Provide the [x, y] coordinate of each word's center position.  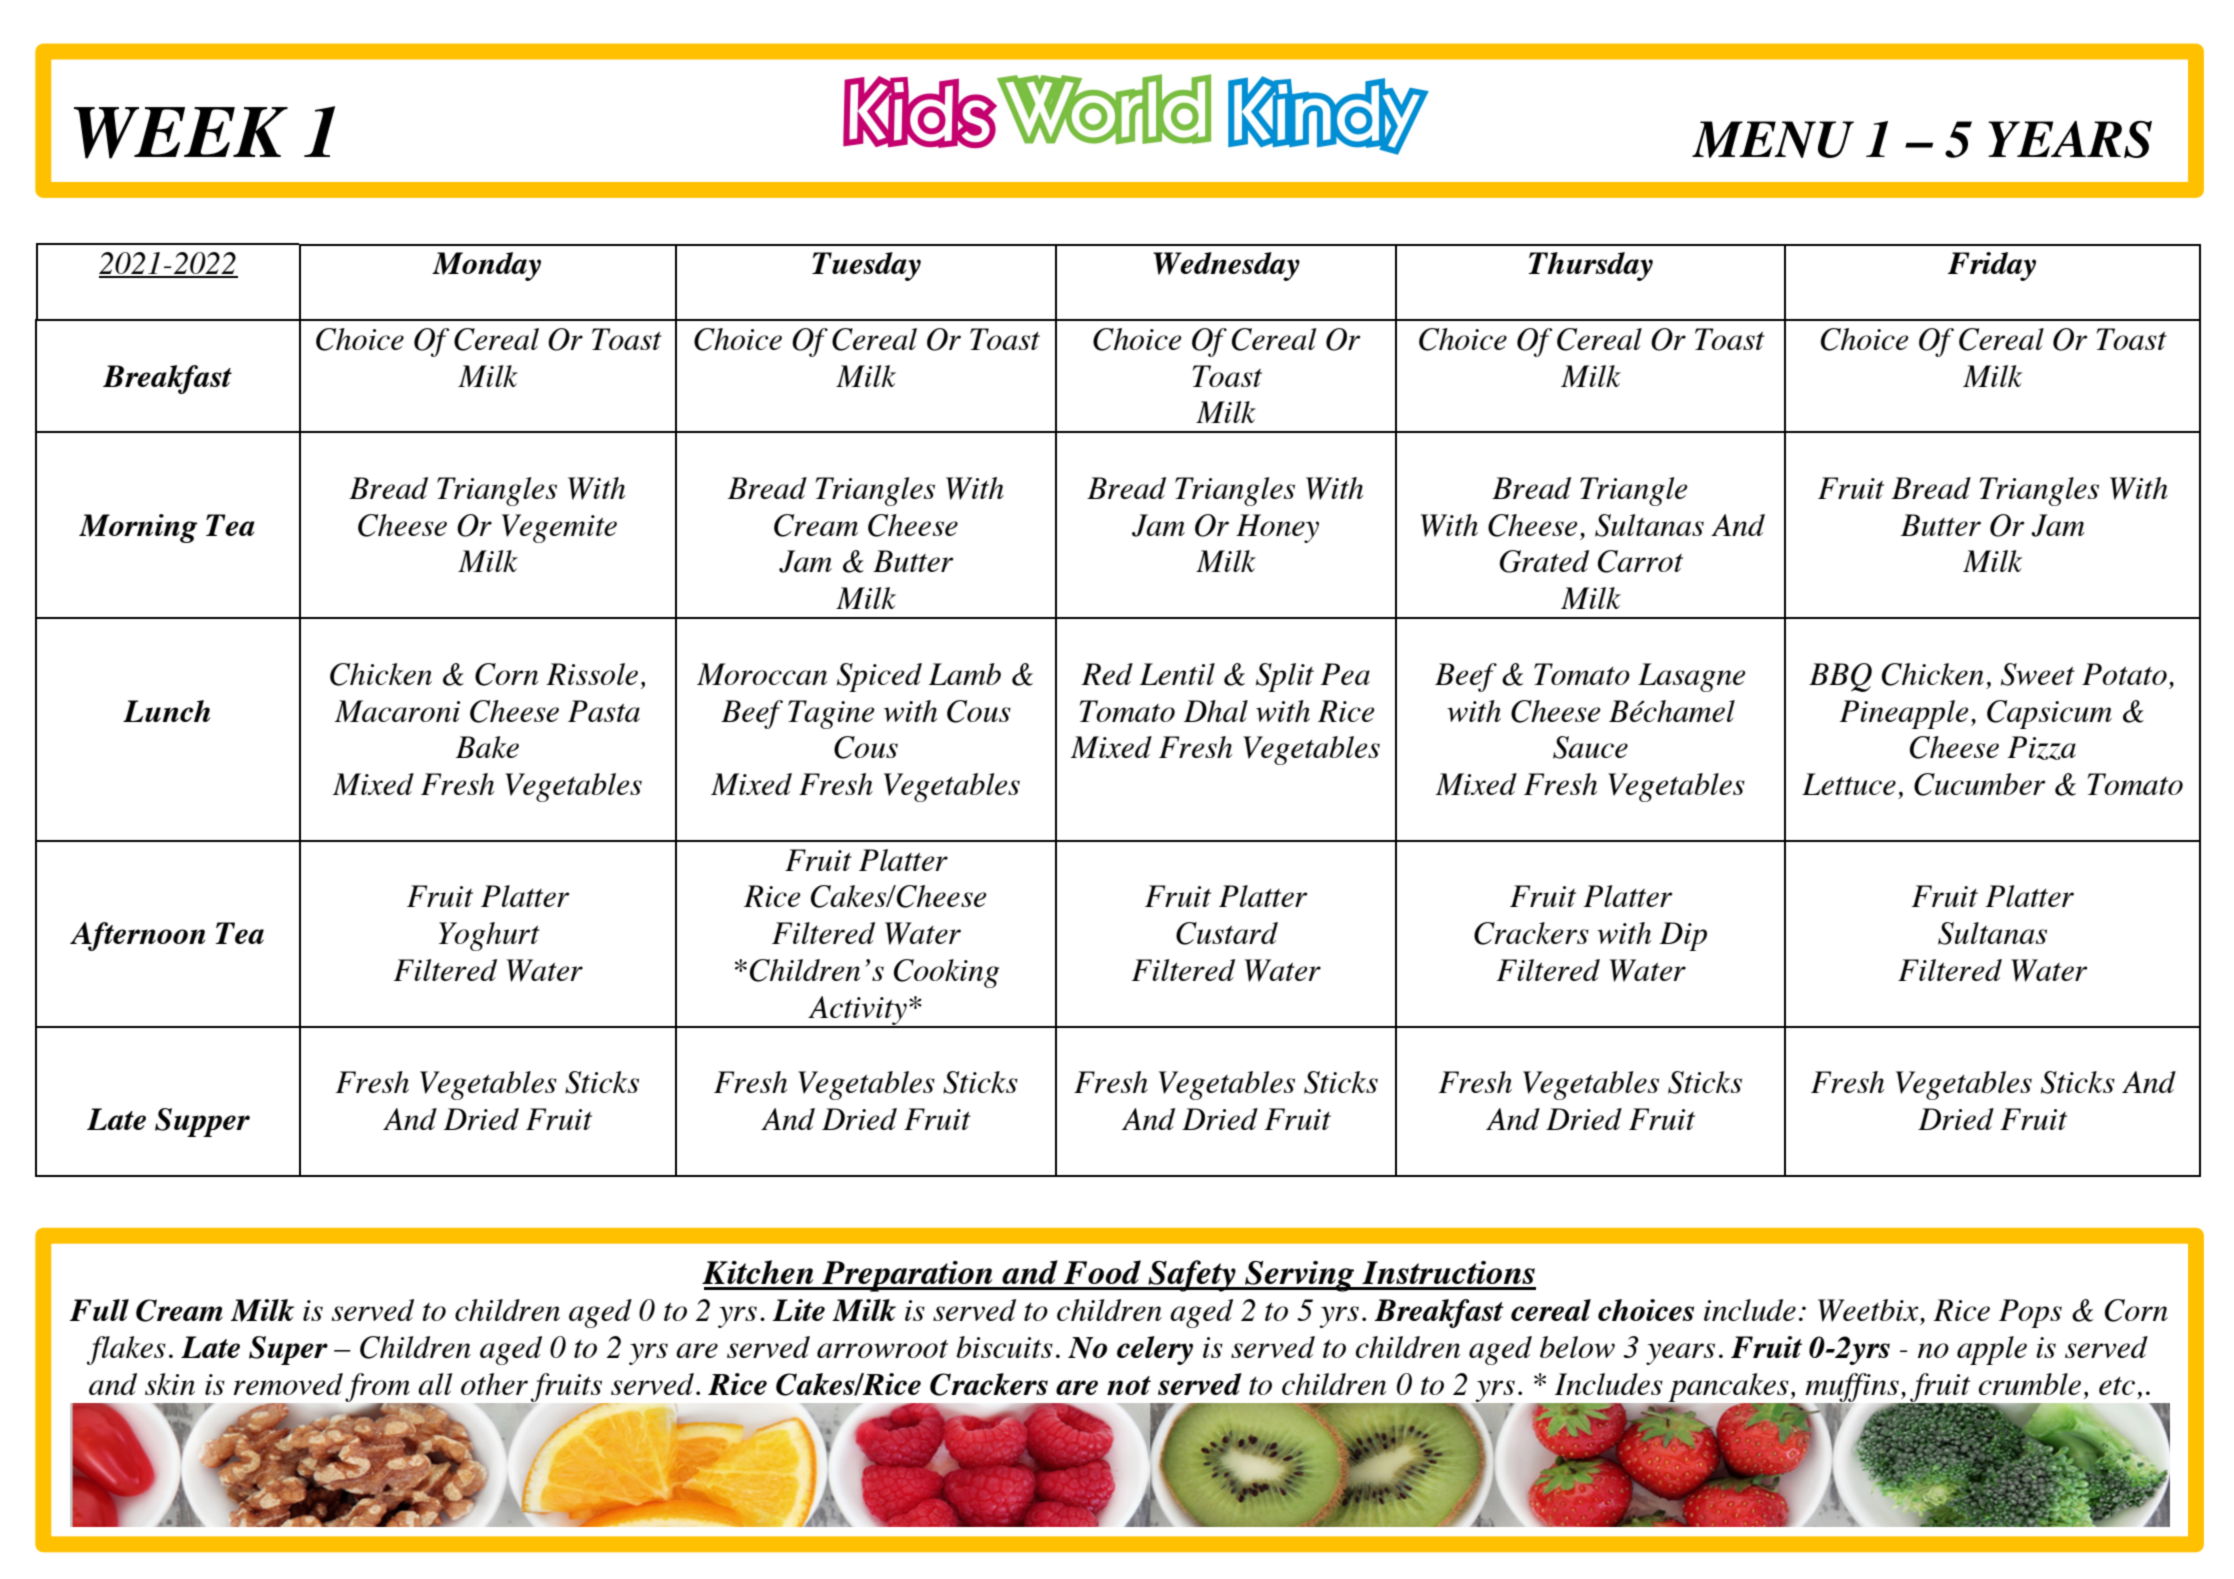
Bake [487, 747]
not [1129, 1385]
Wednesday [1226, 266]
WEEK [181, 133]
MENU [1773, 139]
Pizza [2041, 748]
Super [288, 1350]
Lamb [964, 674]
